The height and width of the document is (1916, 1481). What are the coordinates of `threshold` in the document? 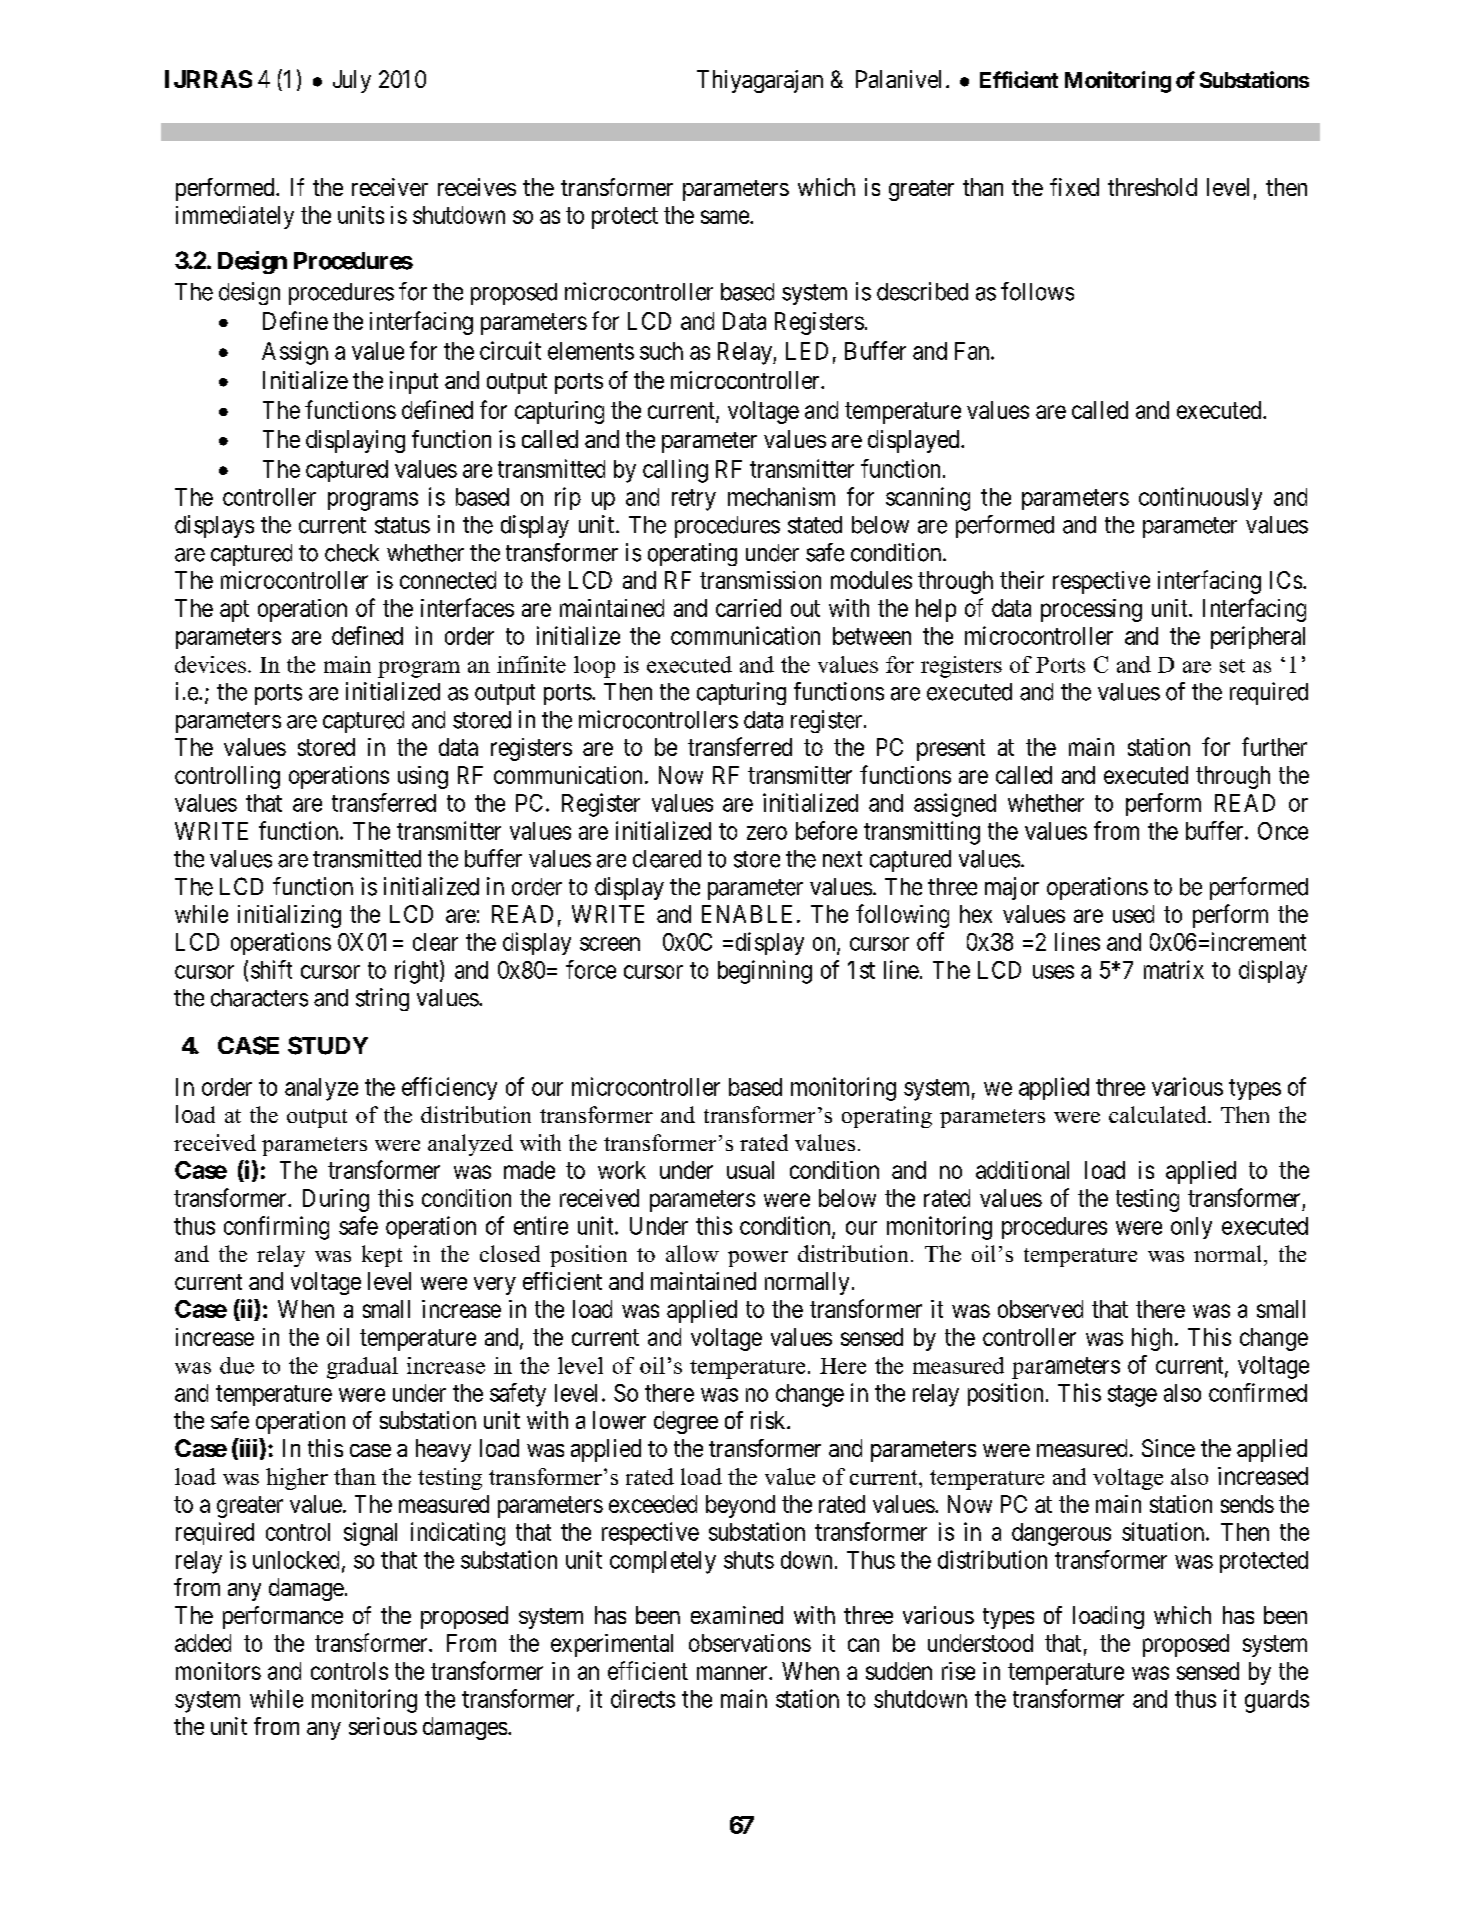 It's located at (1152, 187).
